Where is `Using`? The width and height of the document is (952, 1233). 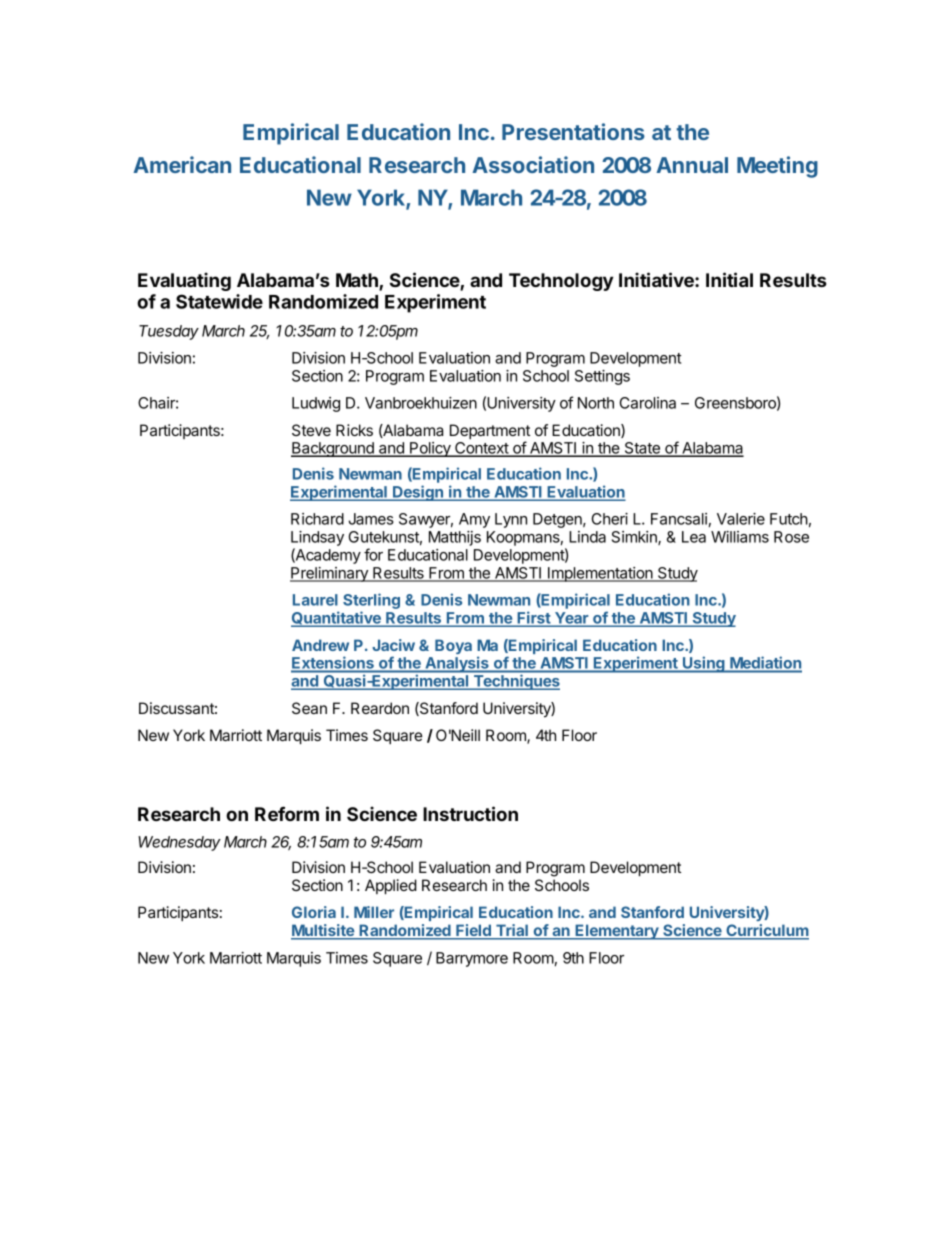 Using is located at coordinates (704, 664).
